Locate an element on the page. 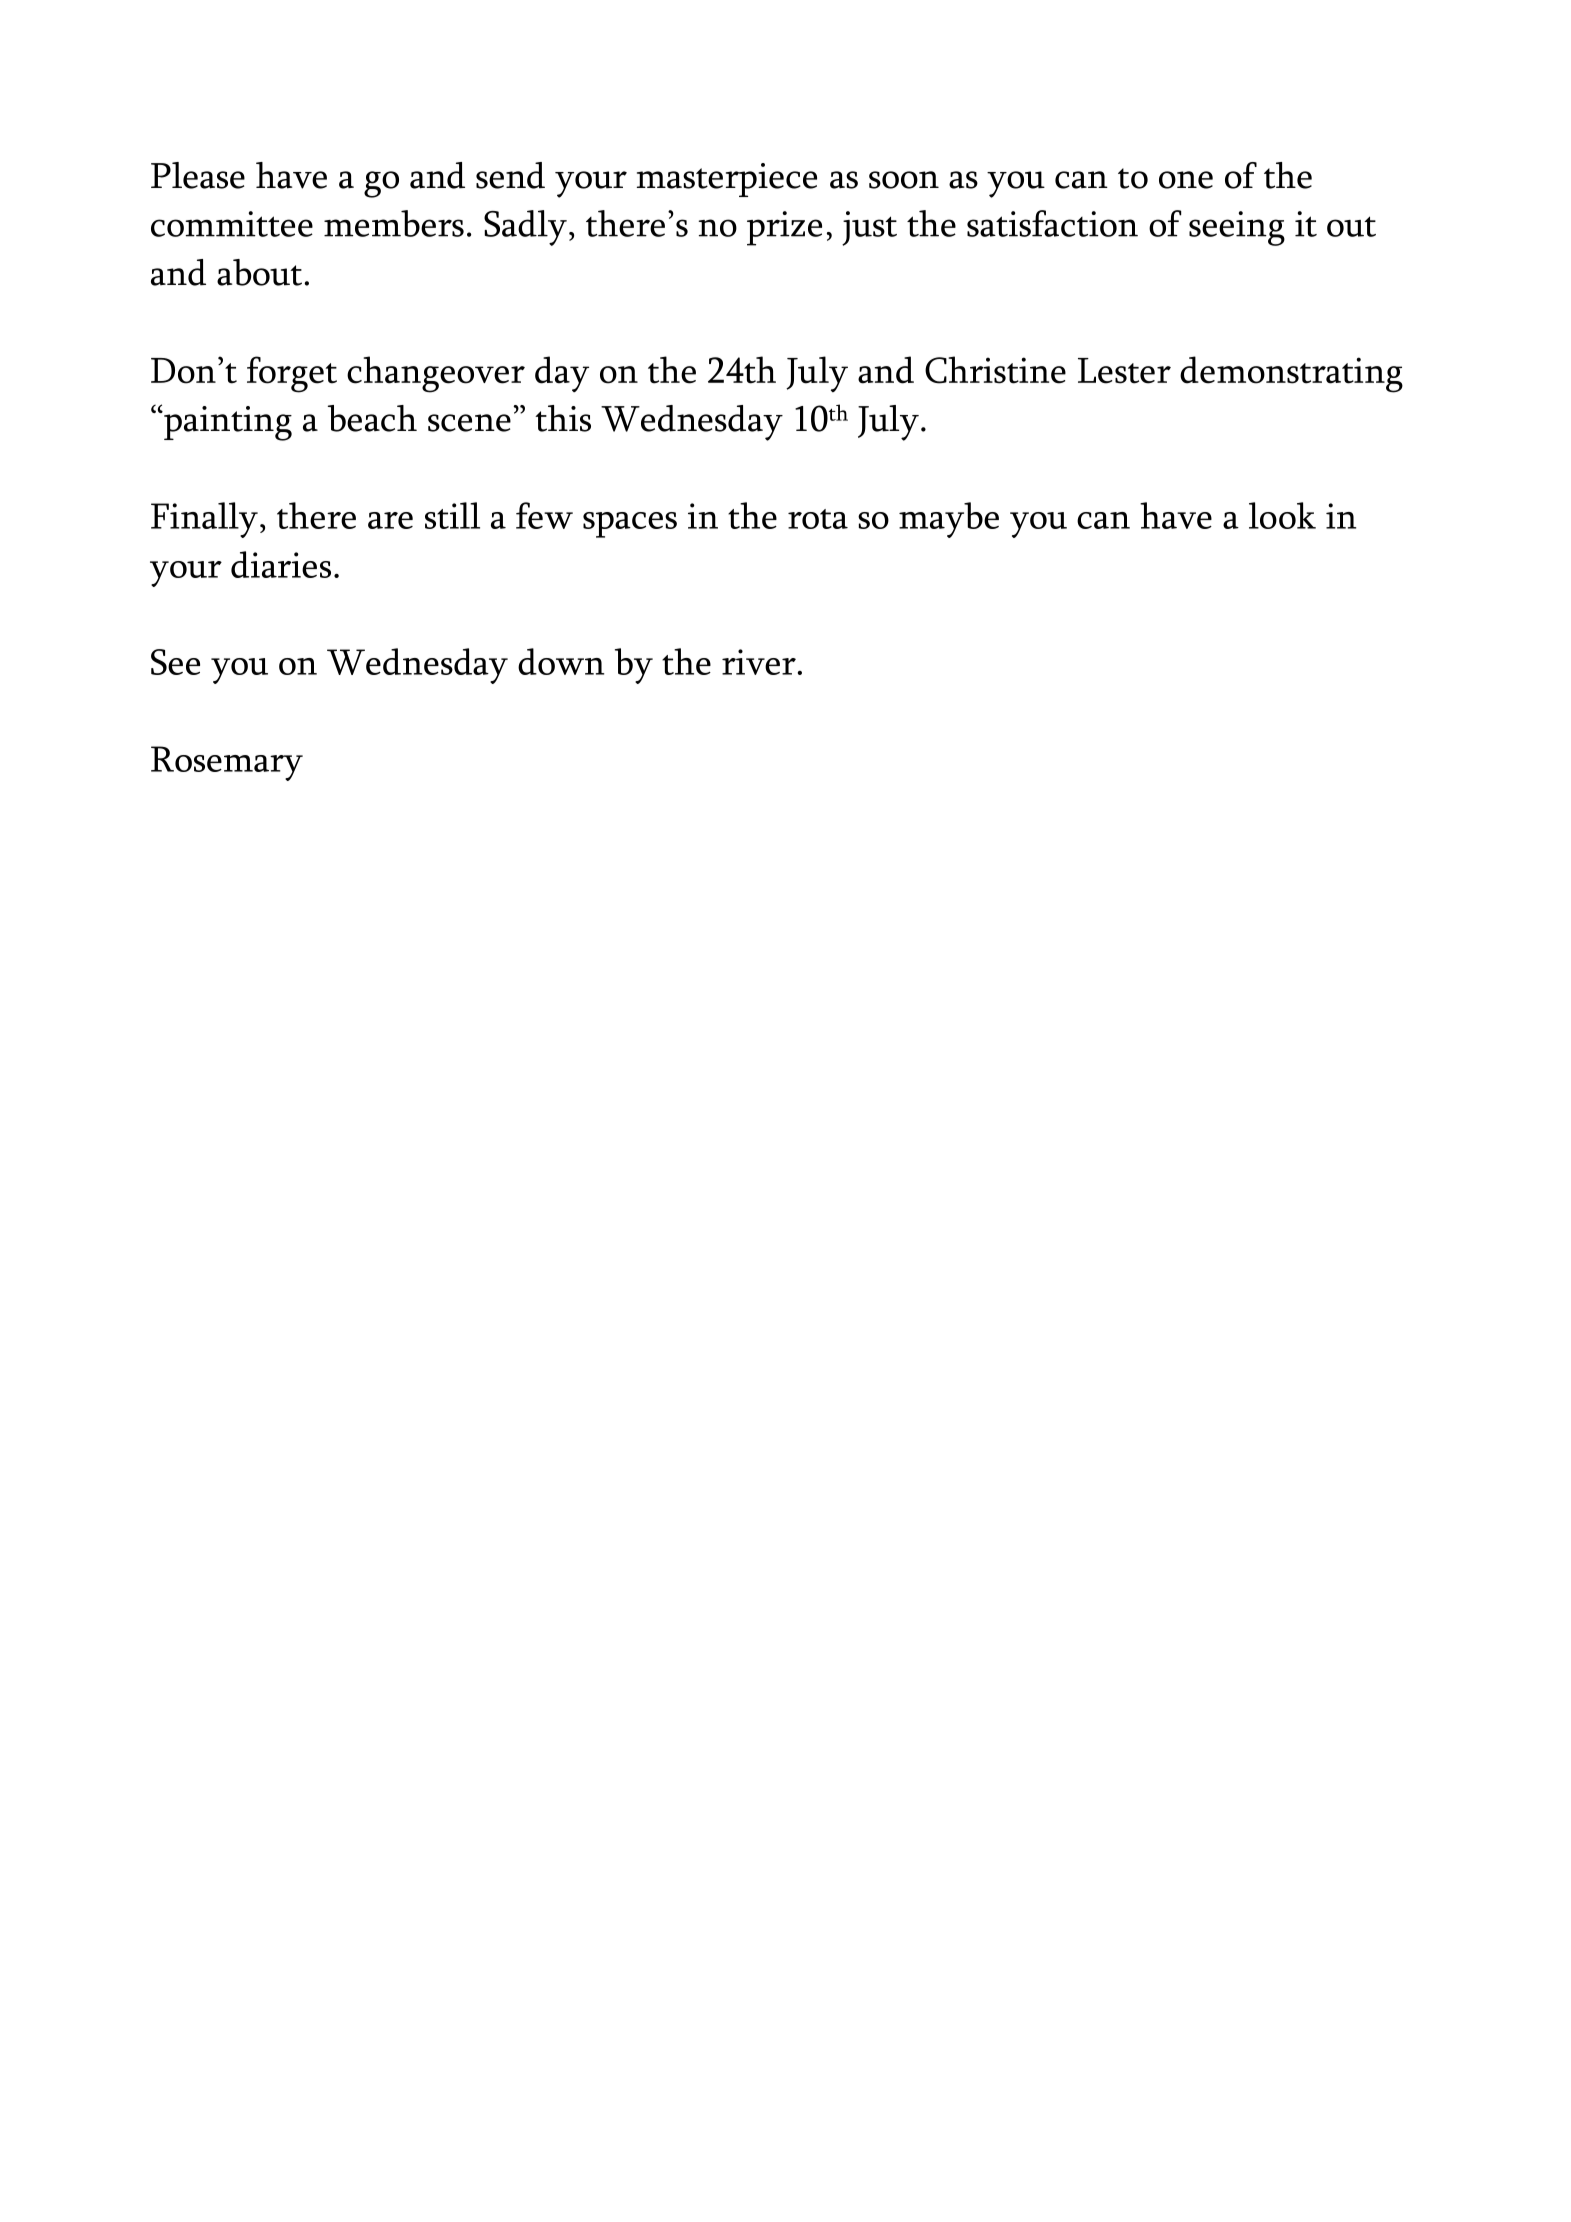 The width and height of the page is (1571, 2222). prize is located at coordinates (784, 228).
